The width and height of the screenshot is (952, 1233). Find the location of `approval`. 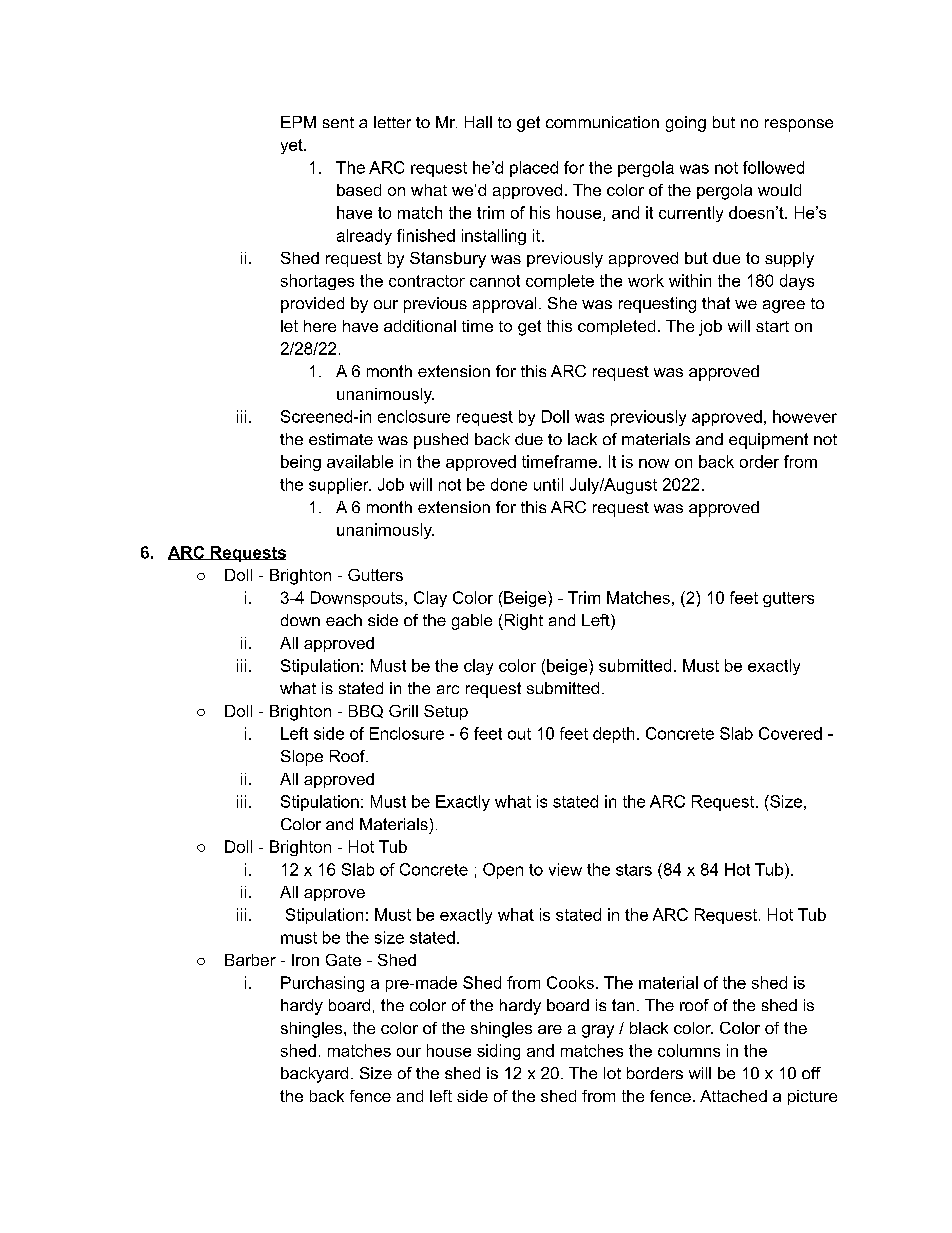

approval is located at coordinates (504, 305).
